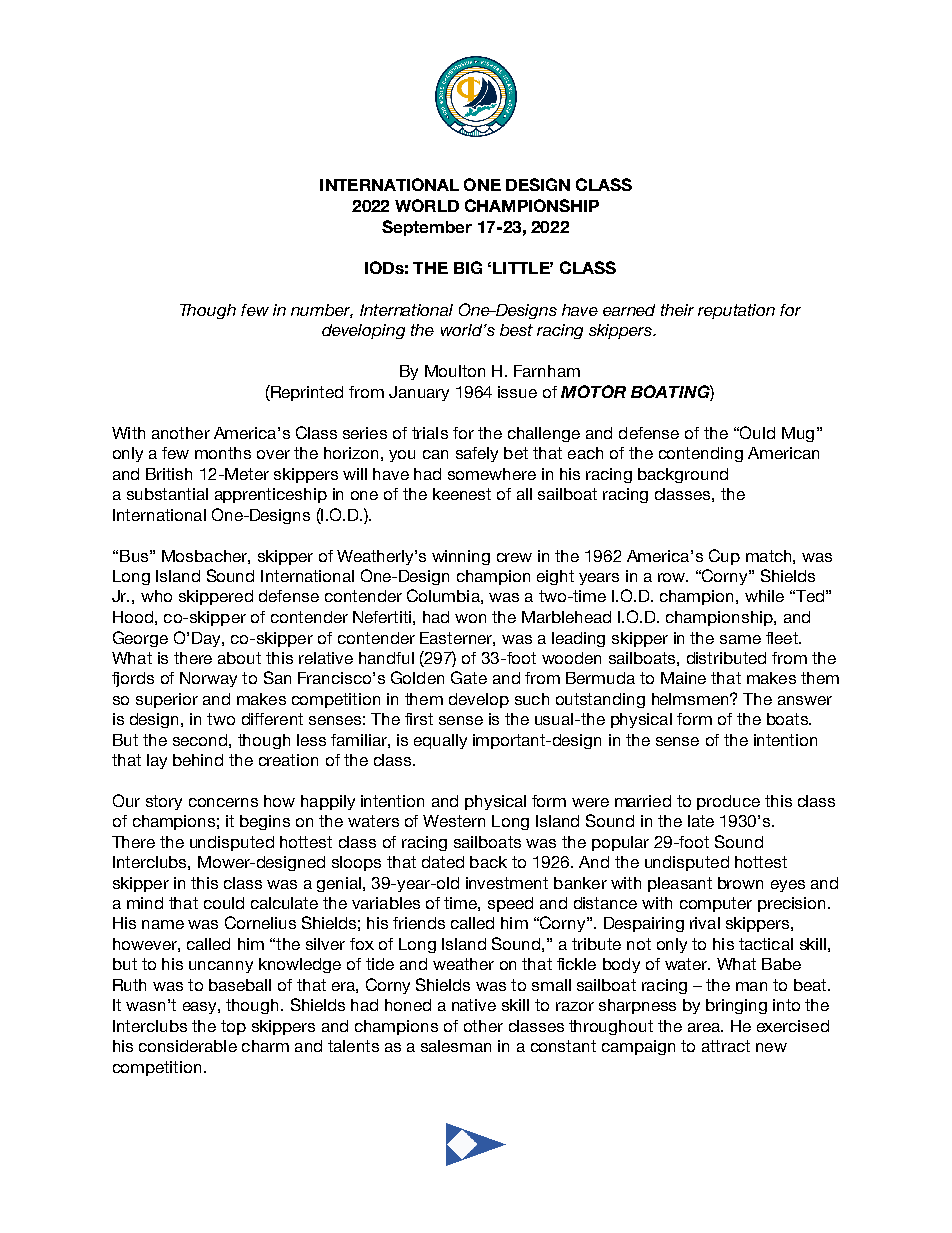  Describe the element at coordinates (468, 267) in the image. I see `BIG` at that location.
